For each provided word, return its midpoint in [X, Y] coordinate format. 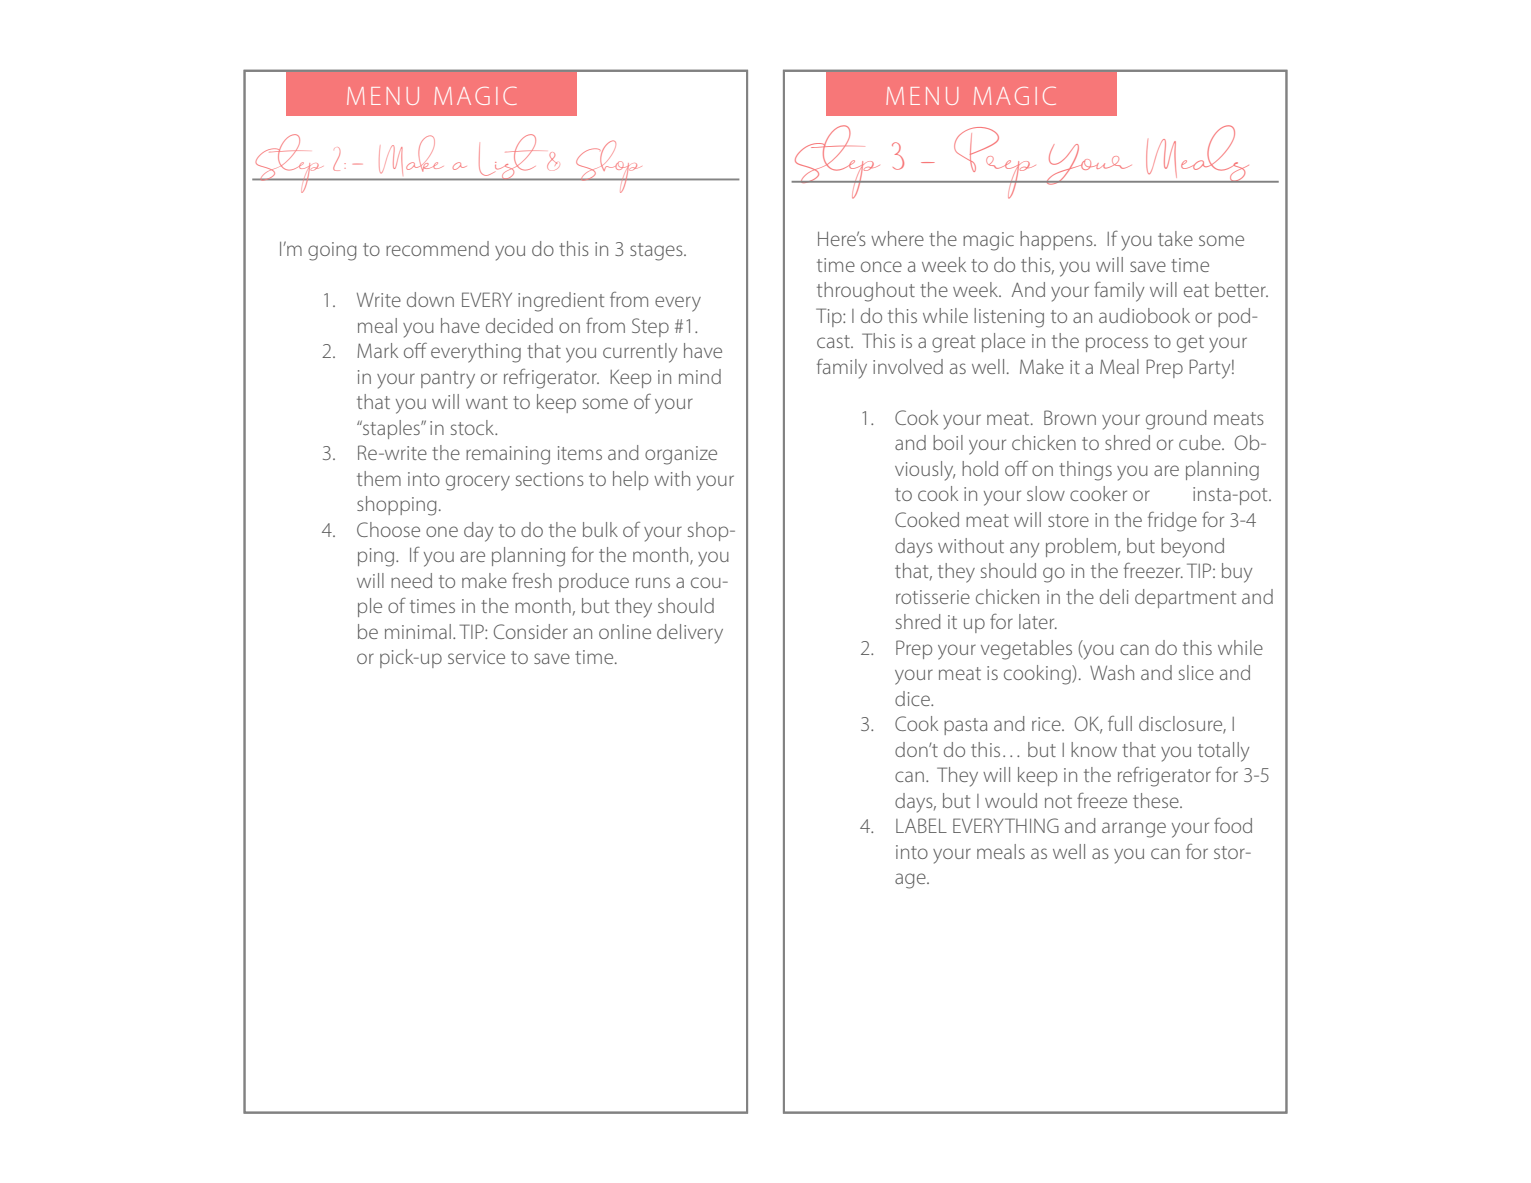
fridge [1172, 521]
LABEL [921, 825]
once [881, 266]
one [442, 531]
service [476, 657]
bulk [600, 529]
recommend [437, 248]
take [1175, 238]
